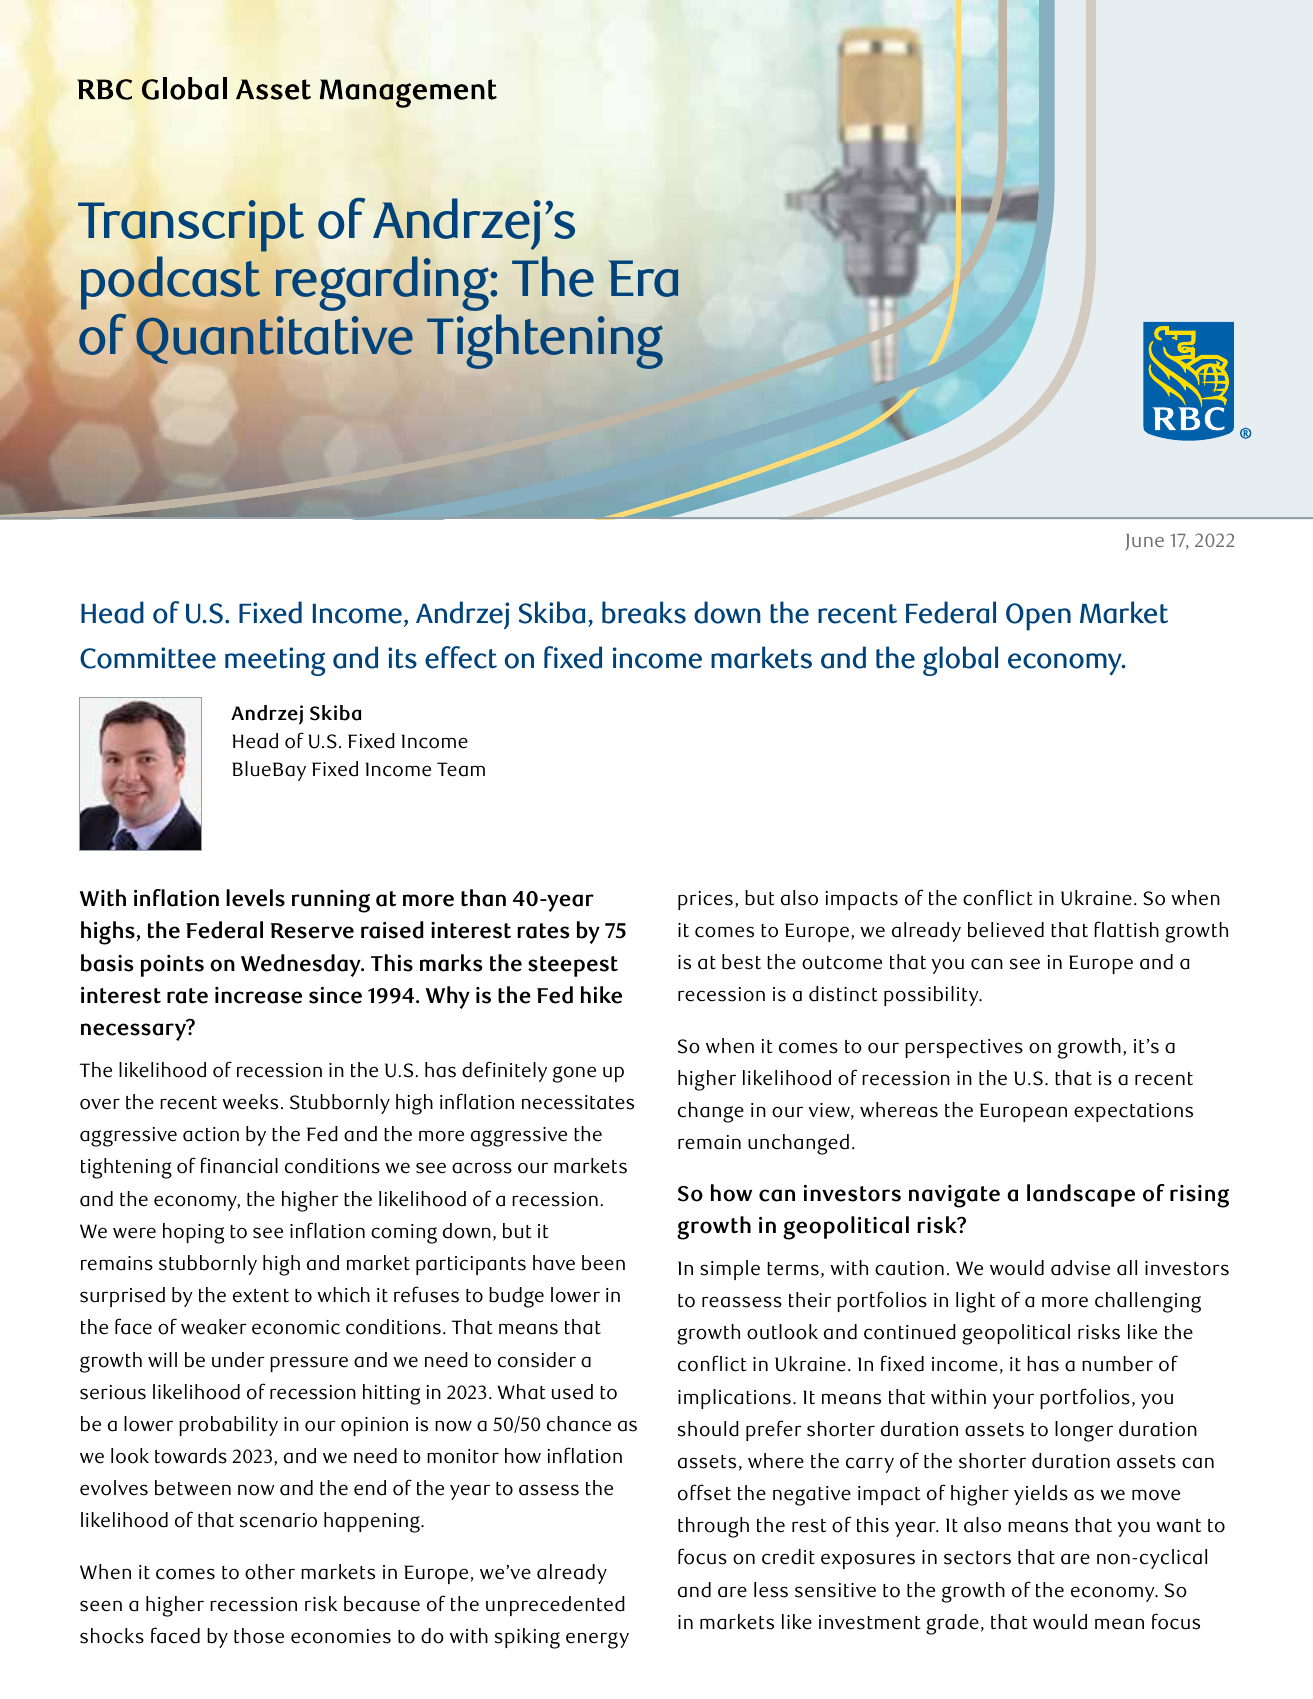 The width and height of the screenshot is (1313, 1699). What do you see at coordinates (170, 283) in the screenshot?
I see `podcast` at bounding box center [170, 283].
